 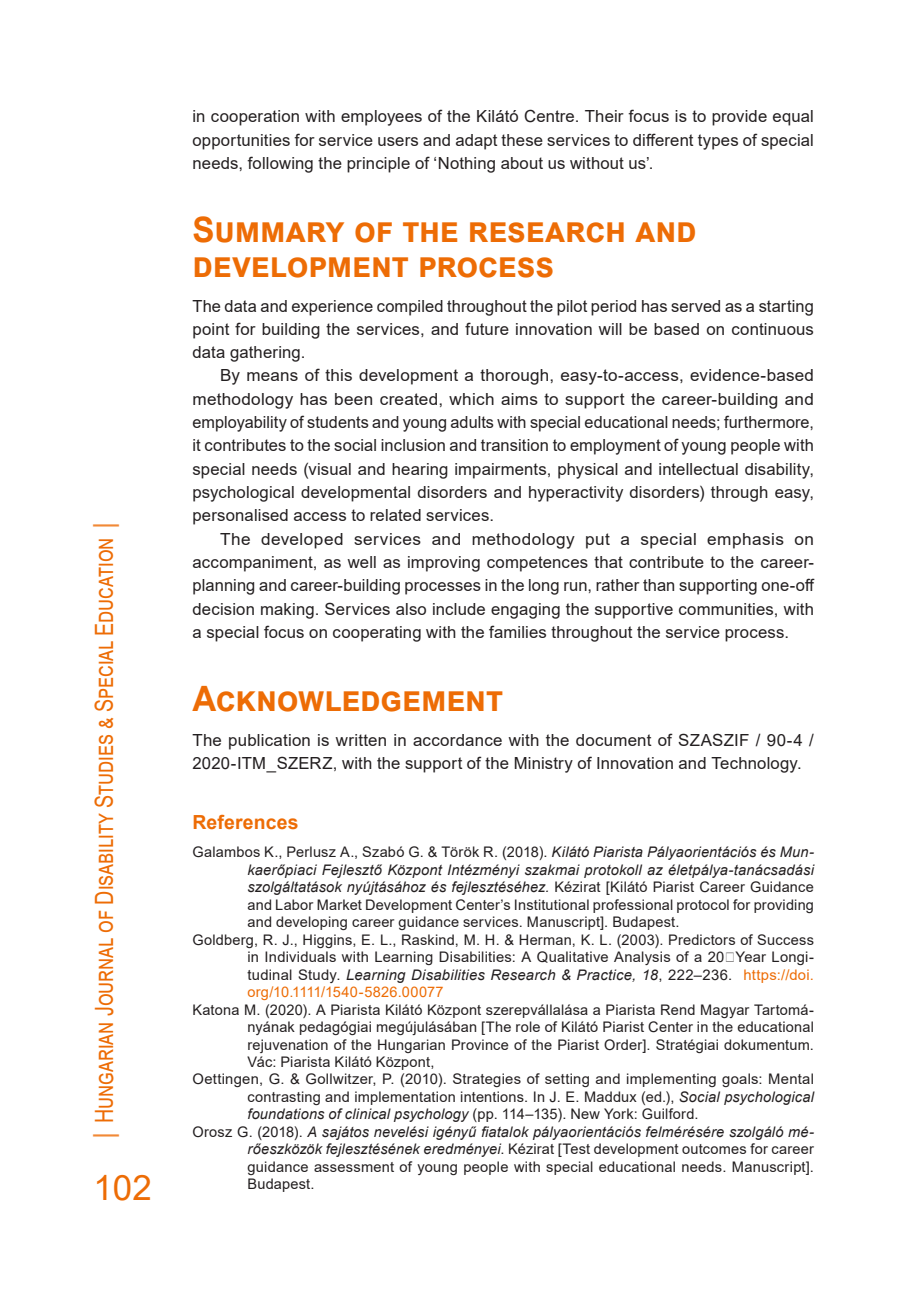 What do you see at coordinates (714, 1149) in the image?
I see `outcomes` at bounding box center [714, 1149].
